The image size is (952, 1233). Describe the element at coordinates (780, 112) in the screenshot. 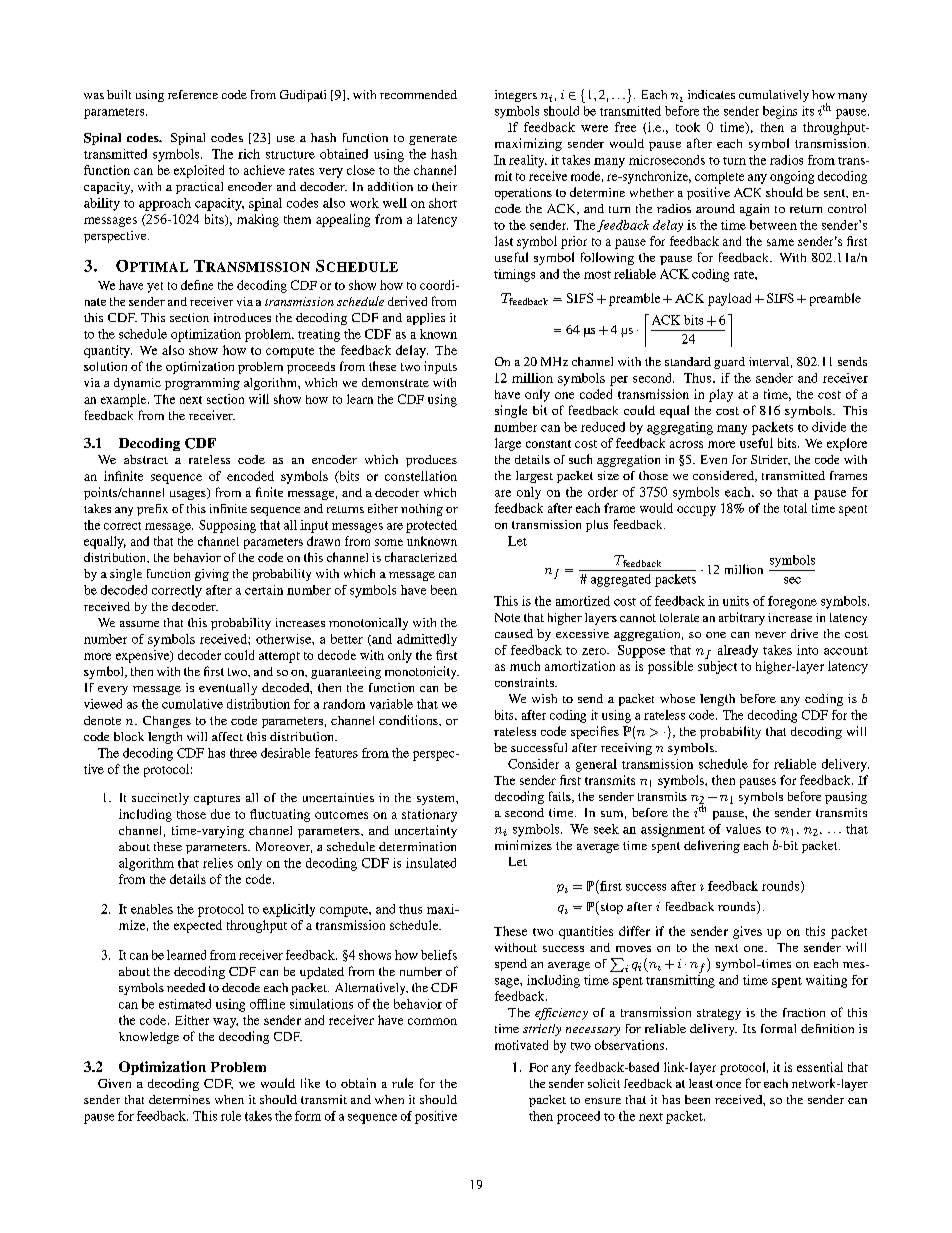

I see `begins` at that location.
